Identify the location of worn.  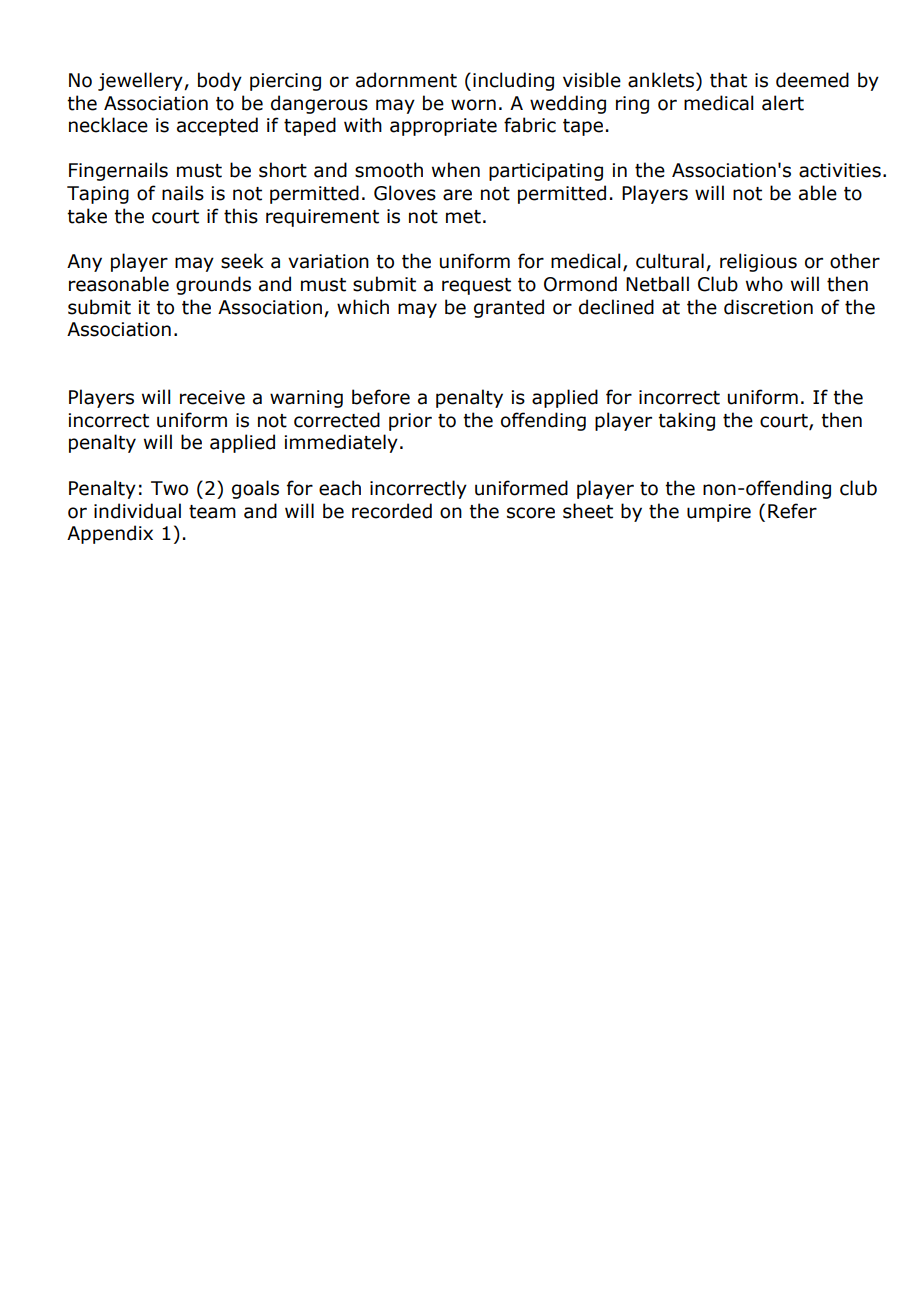
(473, 105).
